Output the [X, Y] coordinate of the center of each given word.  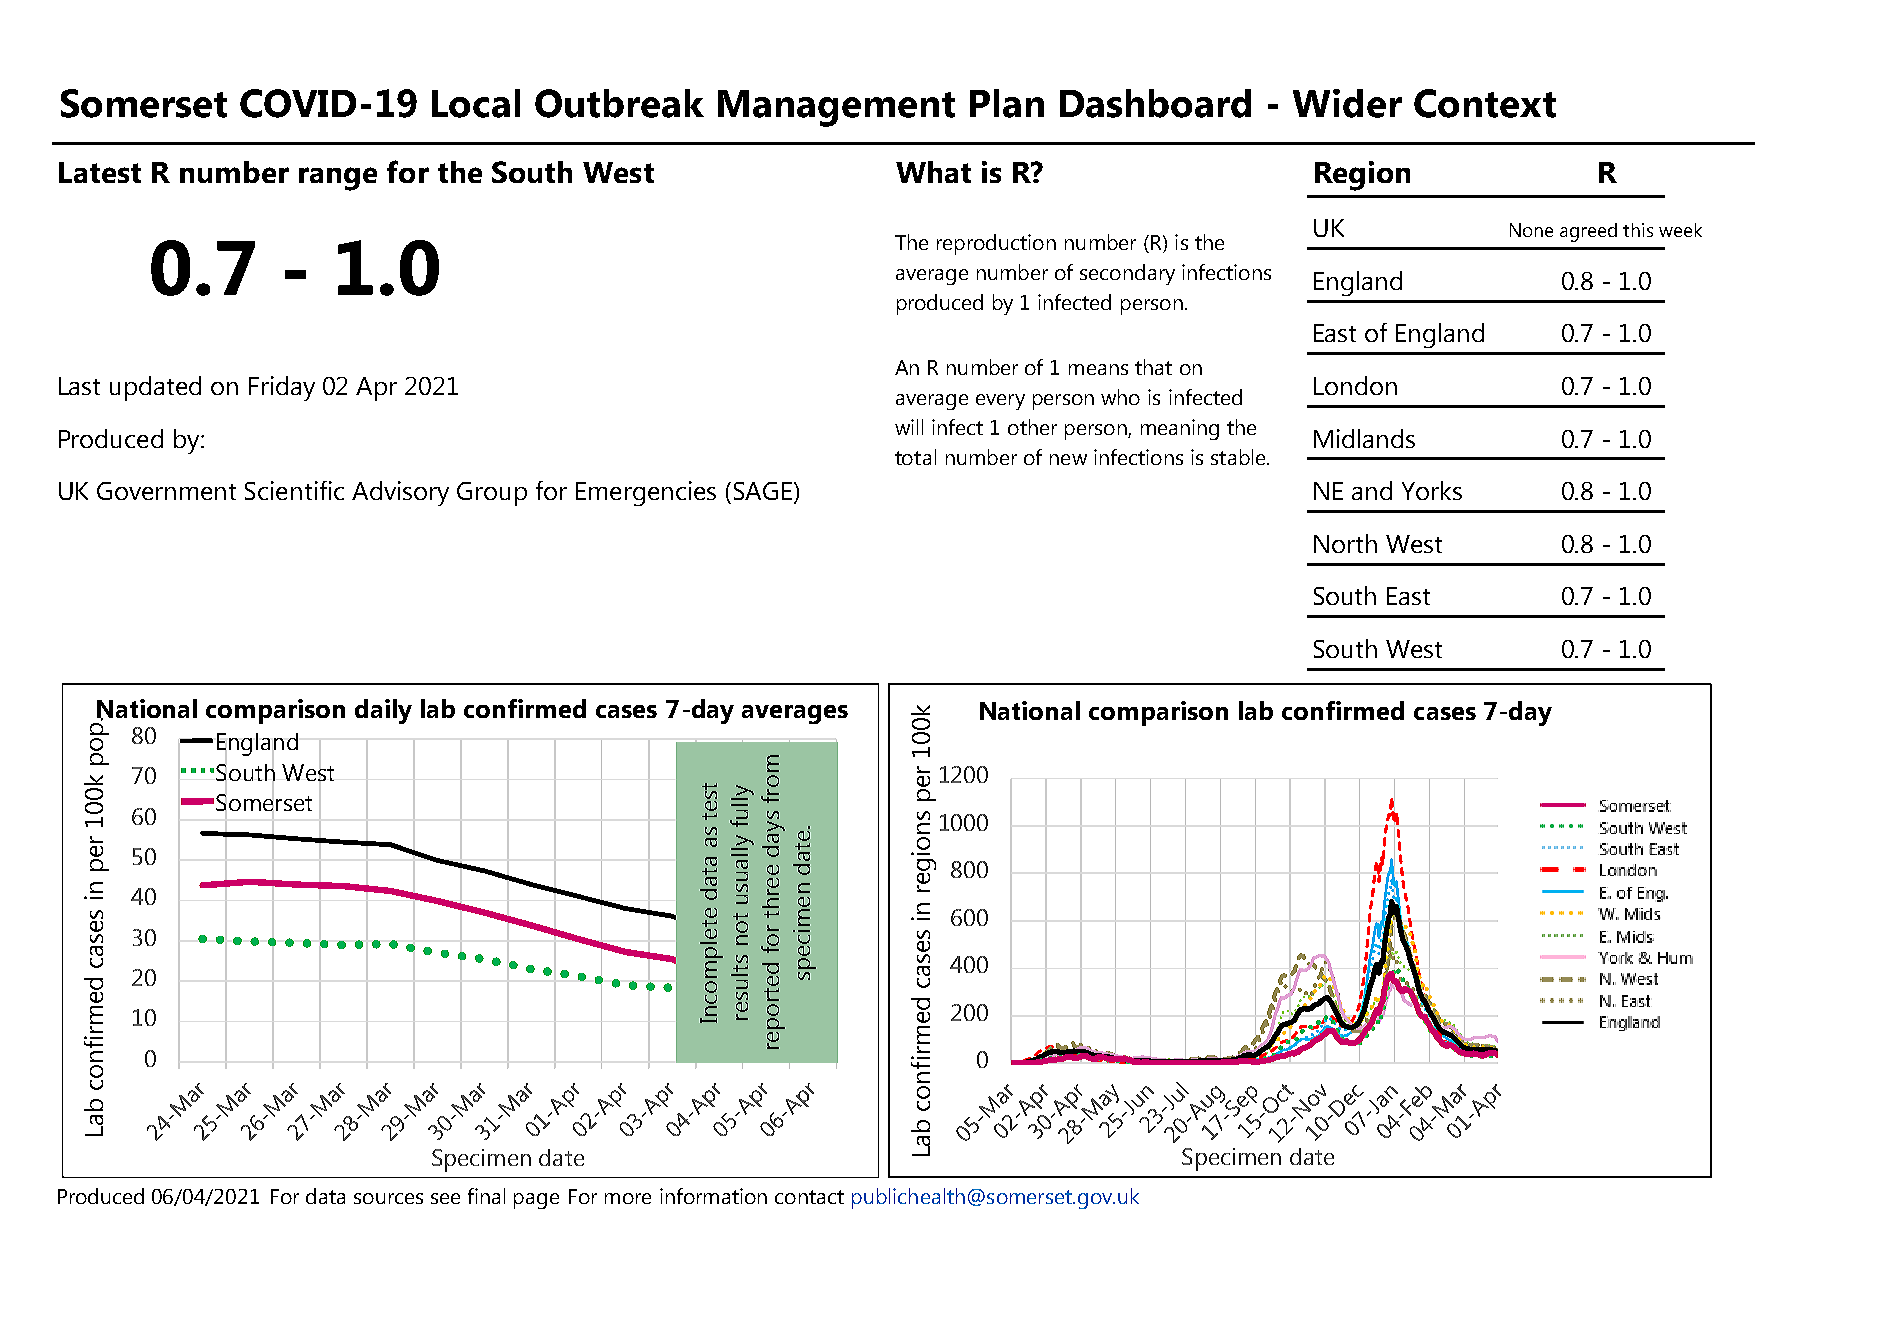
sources [388, 1198]
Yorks [1432, 490]
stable [1239, 457]
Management [836, 108]
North [1345, 543]
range [338, 179]
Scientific [294, 490]
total [915, 457]
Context [1485, 103]
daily [383, 711]
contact [809, 1197]
